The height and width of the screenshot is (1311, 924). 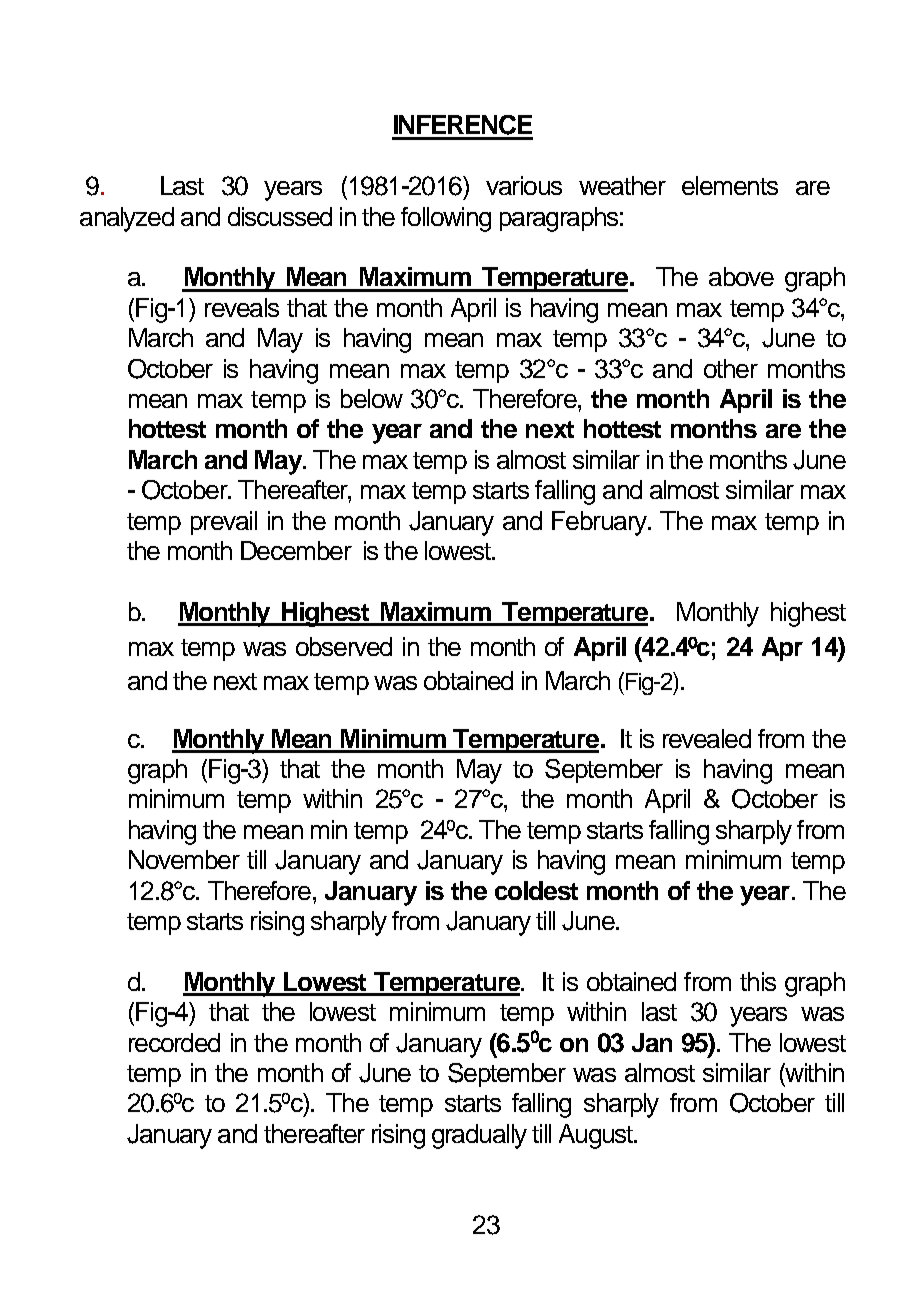 What do you see at coordinates (184, 859) in the screenshot?
I see `November` at bounding box center [184, 859].
